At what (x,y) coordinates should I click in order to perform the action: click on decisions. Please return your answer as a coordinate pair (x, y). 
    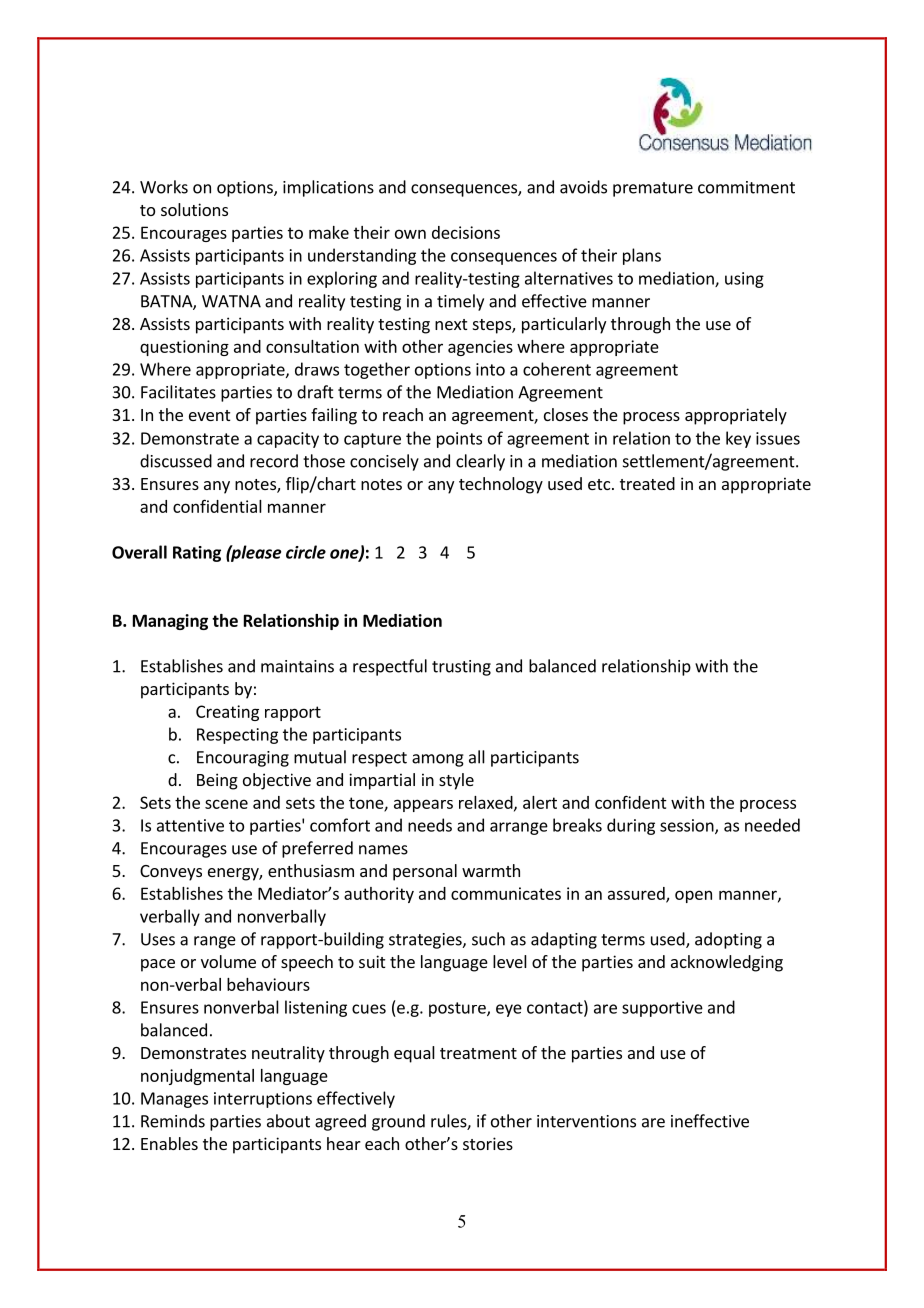
    Looking at the image, I should click on (466, 232).
